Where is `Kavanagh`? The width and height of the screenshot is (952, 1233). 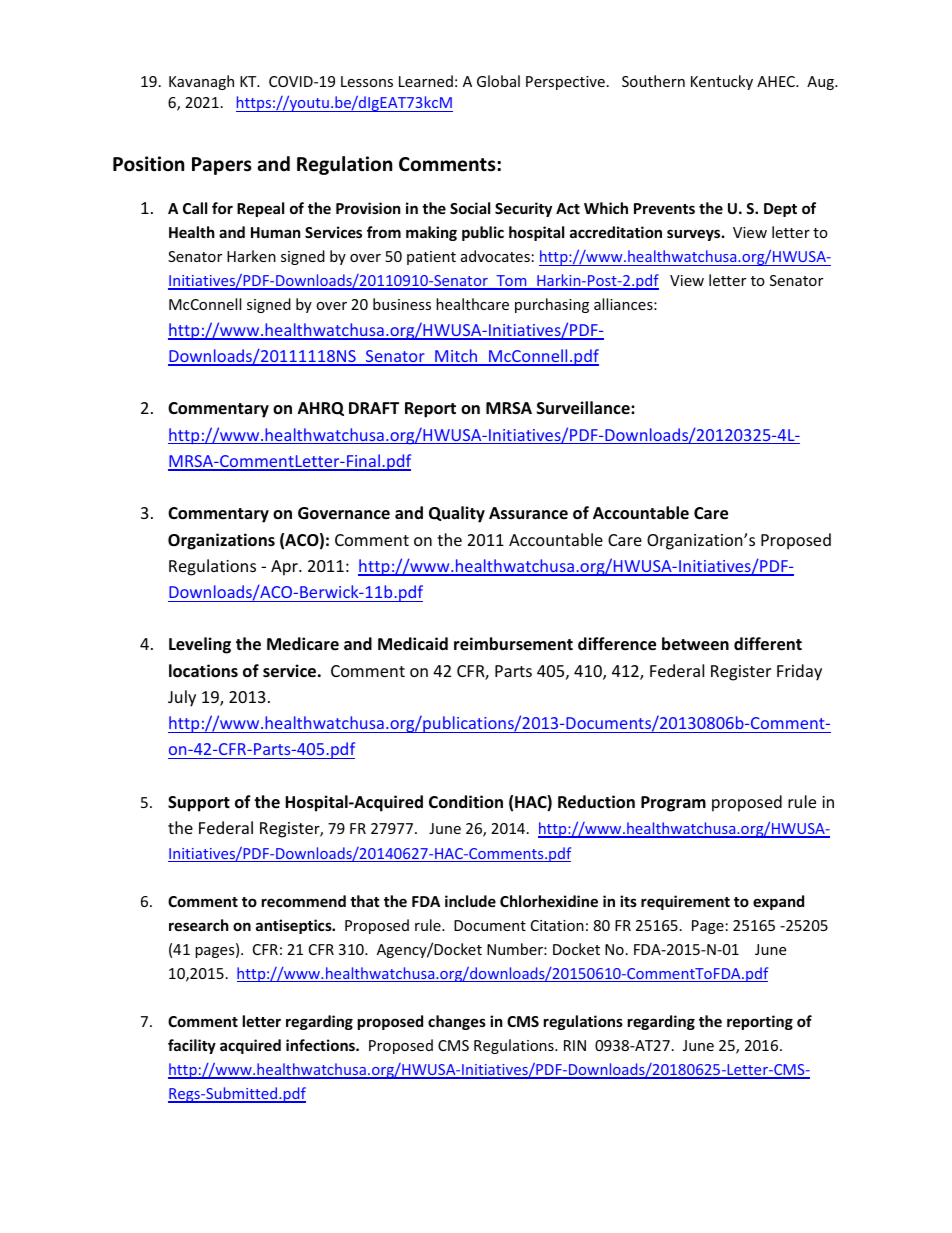 Kavanagh is located at coordinates (201, 82).
